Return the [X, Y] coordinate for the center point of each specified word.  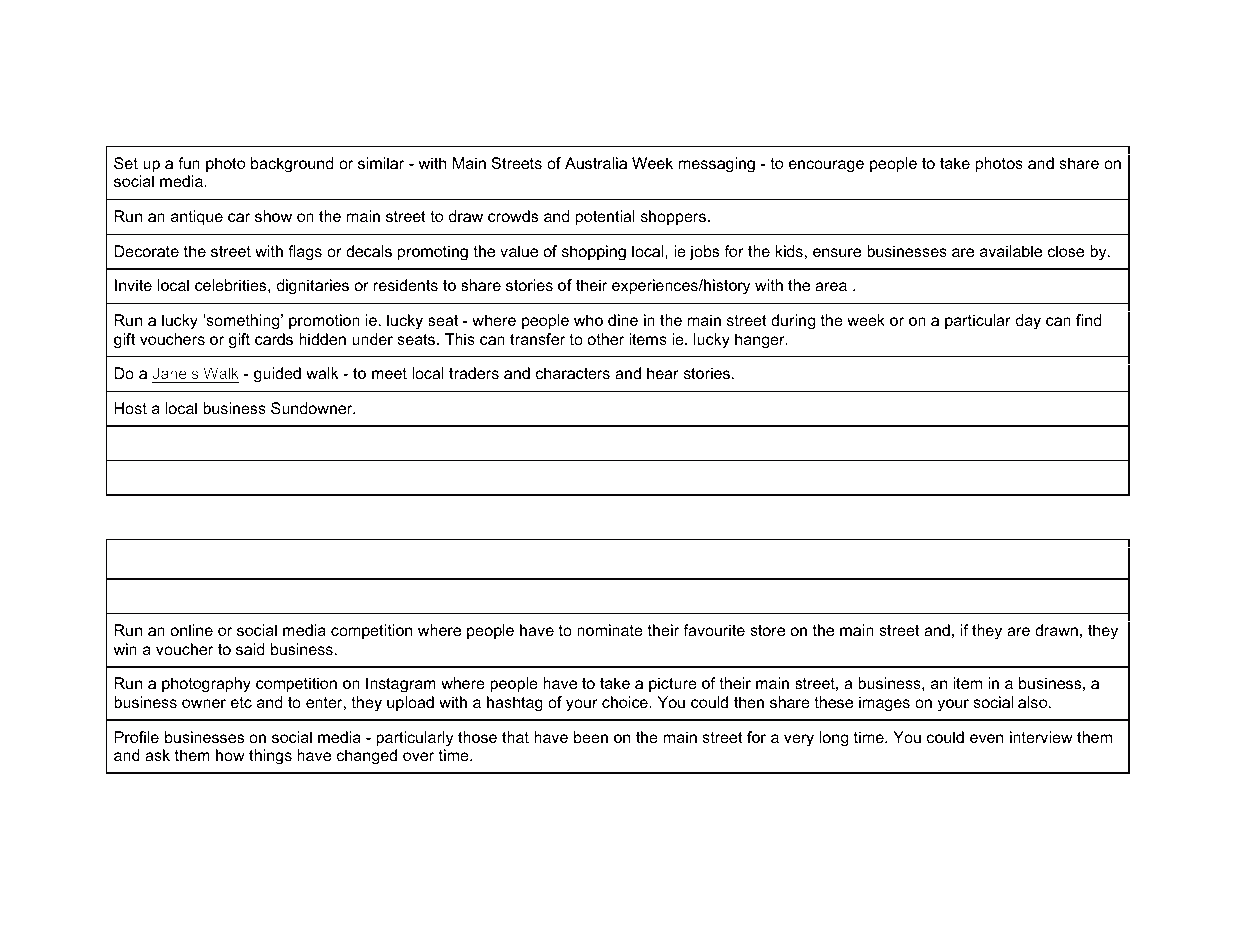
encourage [826, 166]
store [767, 630]
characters [573, 373]
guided [277, 375]
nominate [610, 630]
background [292, 165]
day [1028, 322]
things [270, 757]
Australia [596, 163]
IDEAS [228, 558]
